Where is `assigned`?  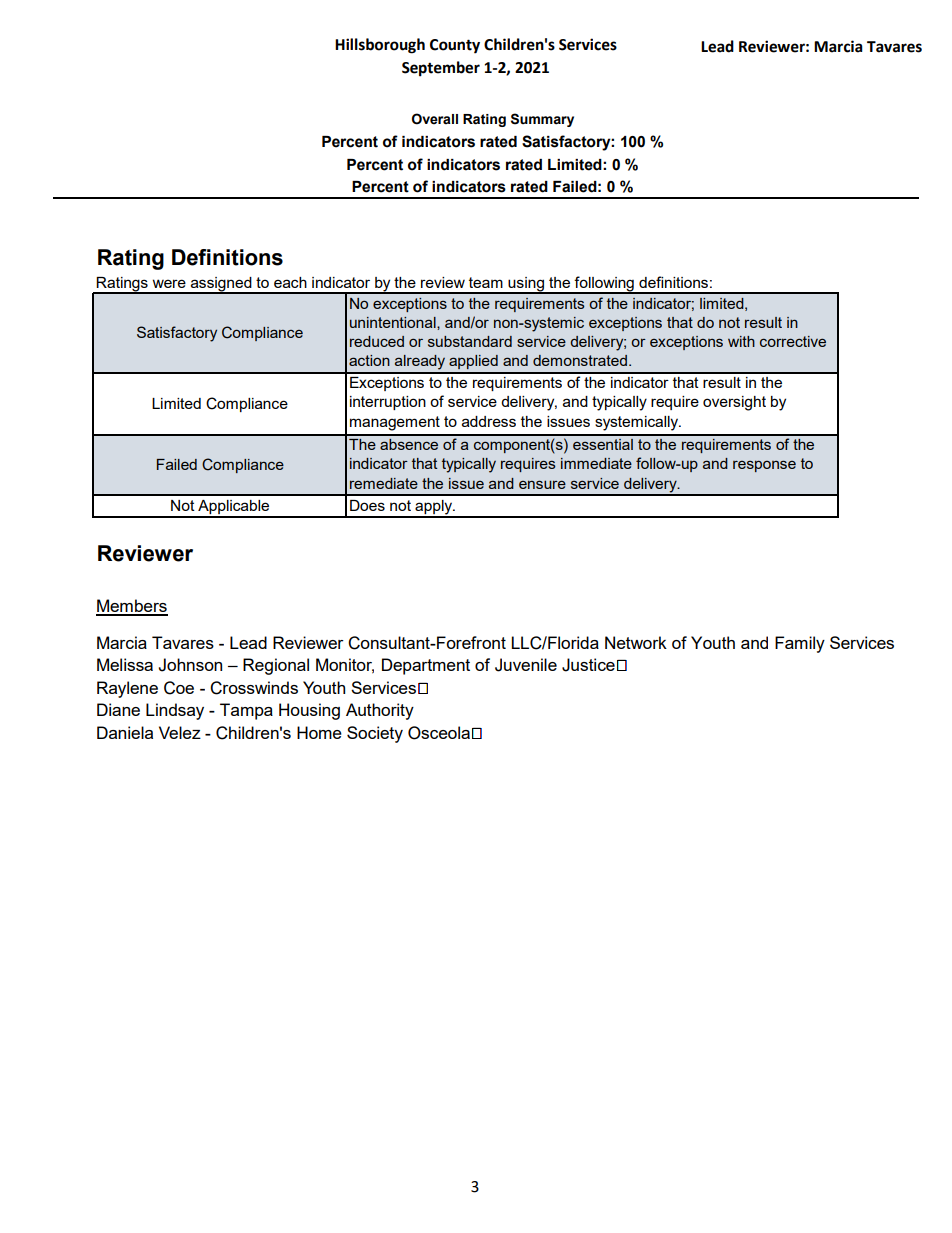
assigned is located at coordinates (221, 285).
